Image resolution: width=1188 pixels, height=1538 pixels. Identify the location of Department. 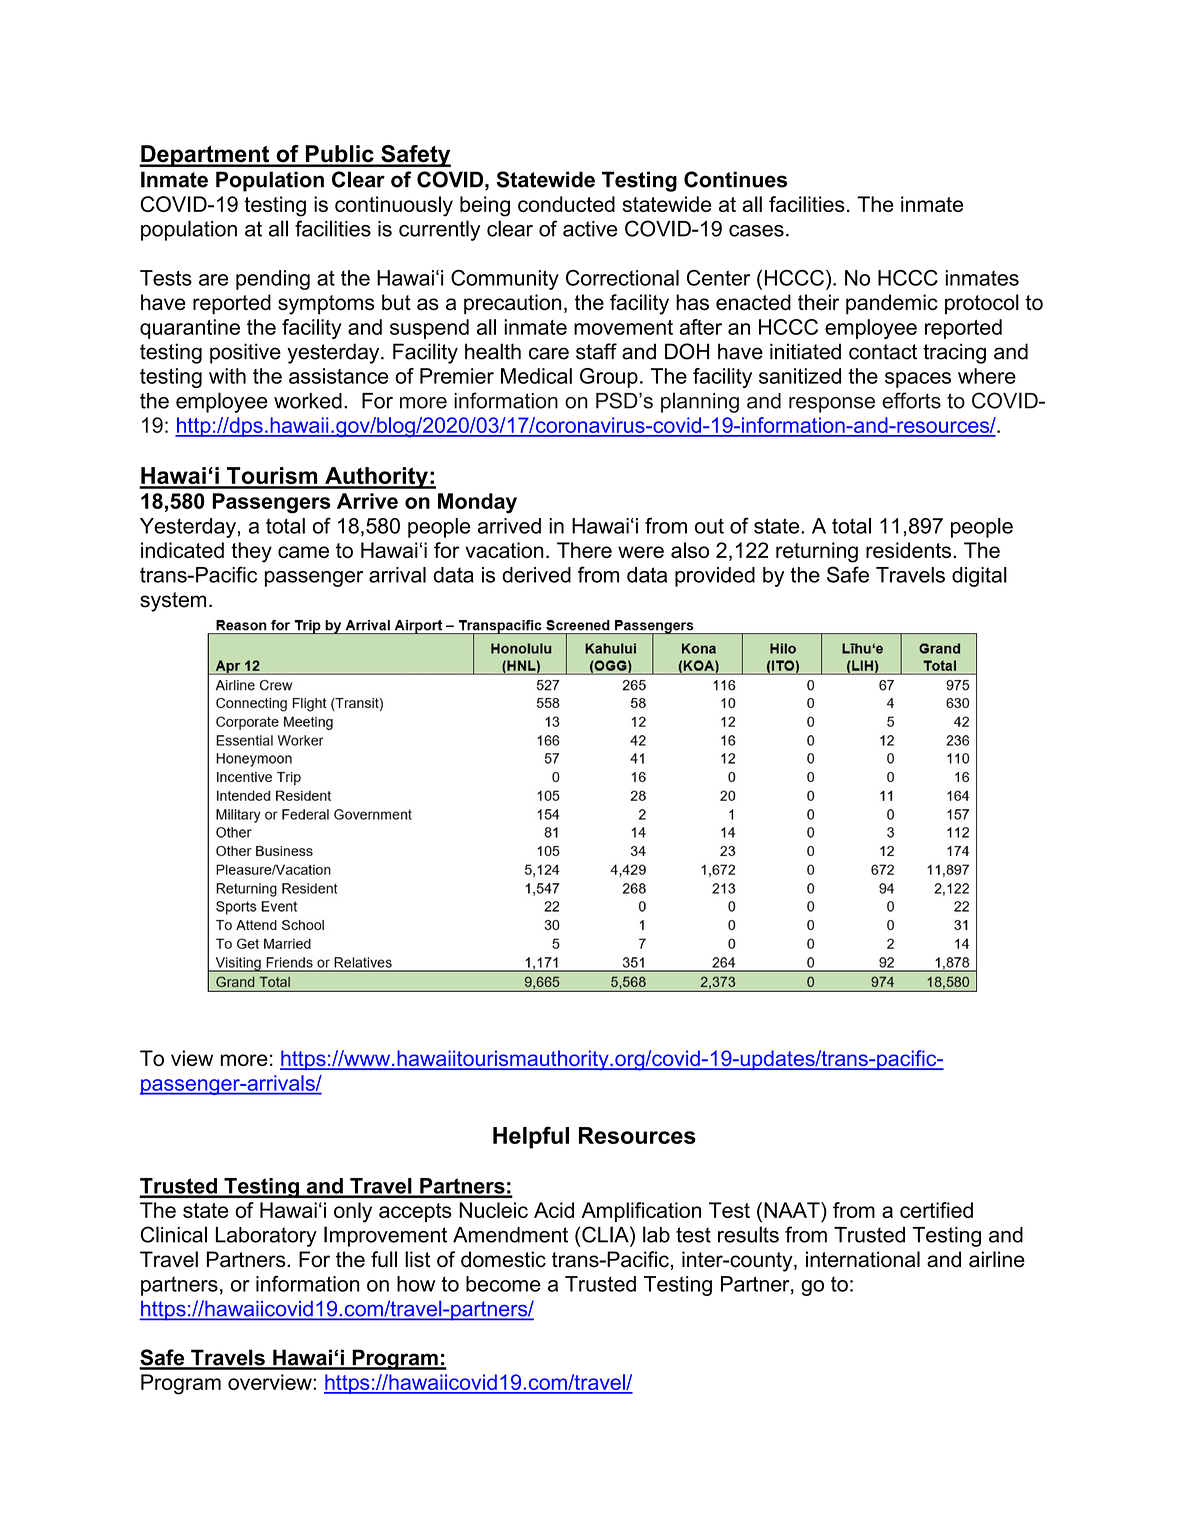
(205, 156).
